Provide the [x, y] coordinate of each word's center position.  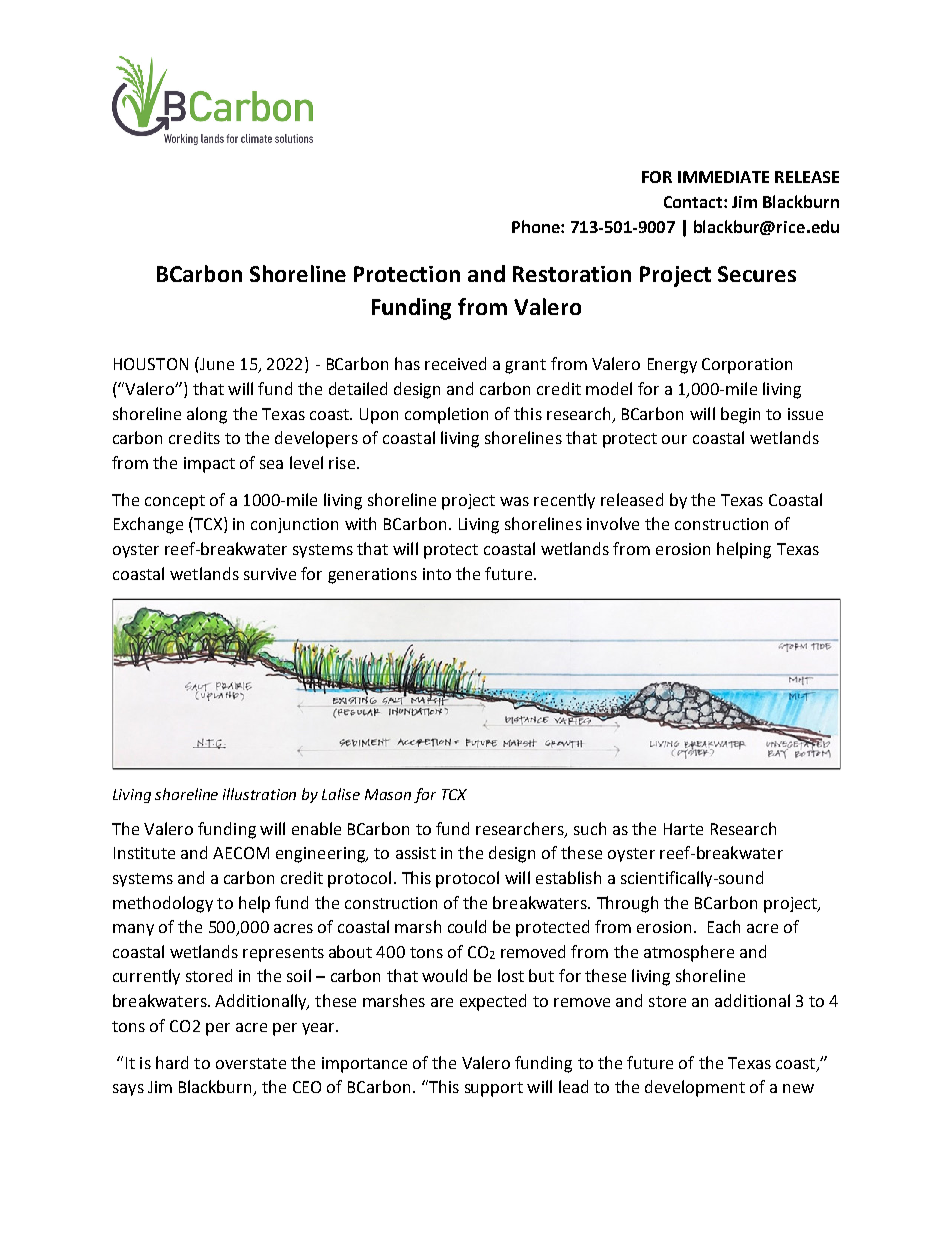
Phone [537, 226]
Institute [144, 853]
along [207, 415]
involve [613, 523]
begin [740, 415]
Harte [683, 829]
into [437, 574]
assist [416, 853]
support [494, 1089]
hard [172, 1062]
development [695, 1088]
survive [270, 574]
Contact [694, 202]
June [216, 363]
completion [446, 415]
